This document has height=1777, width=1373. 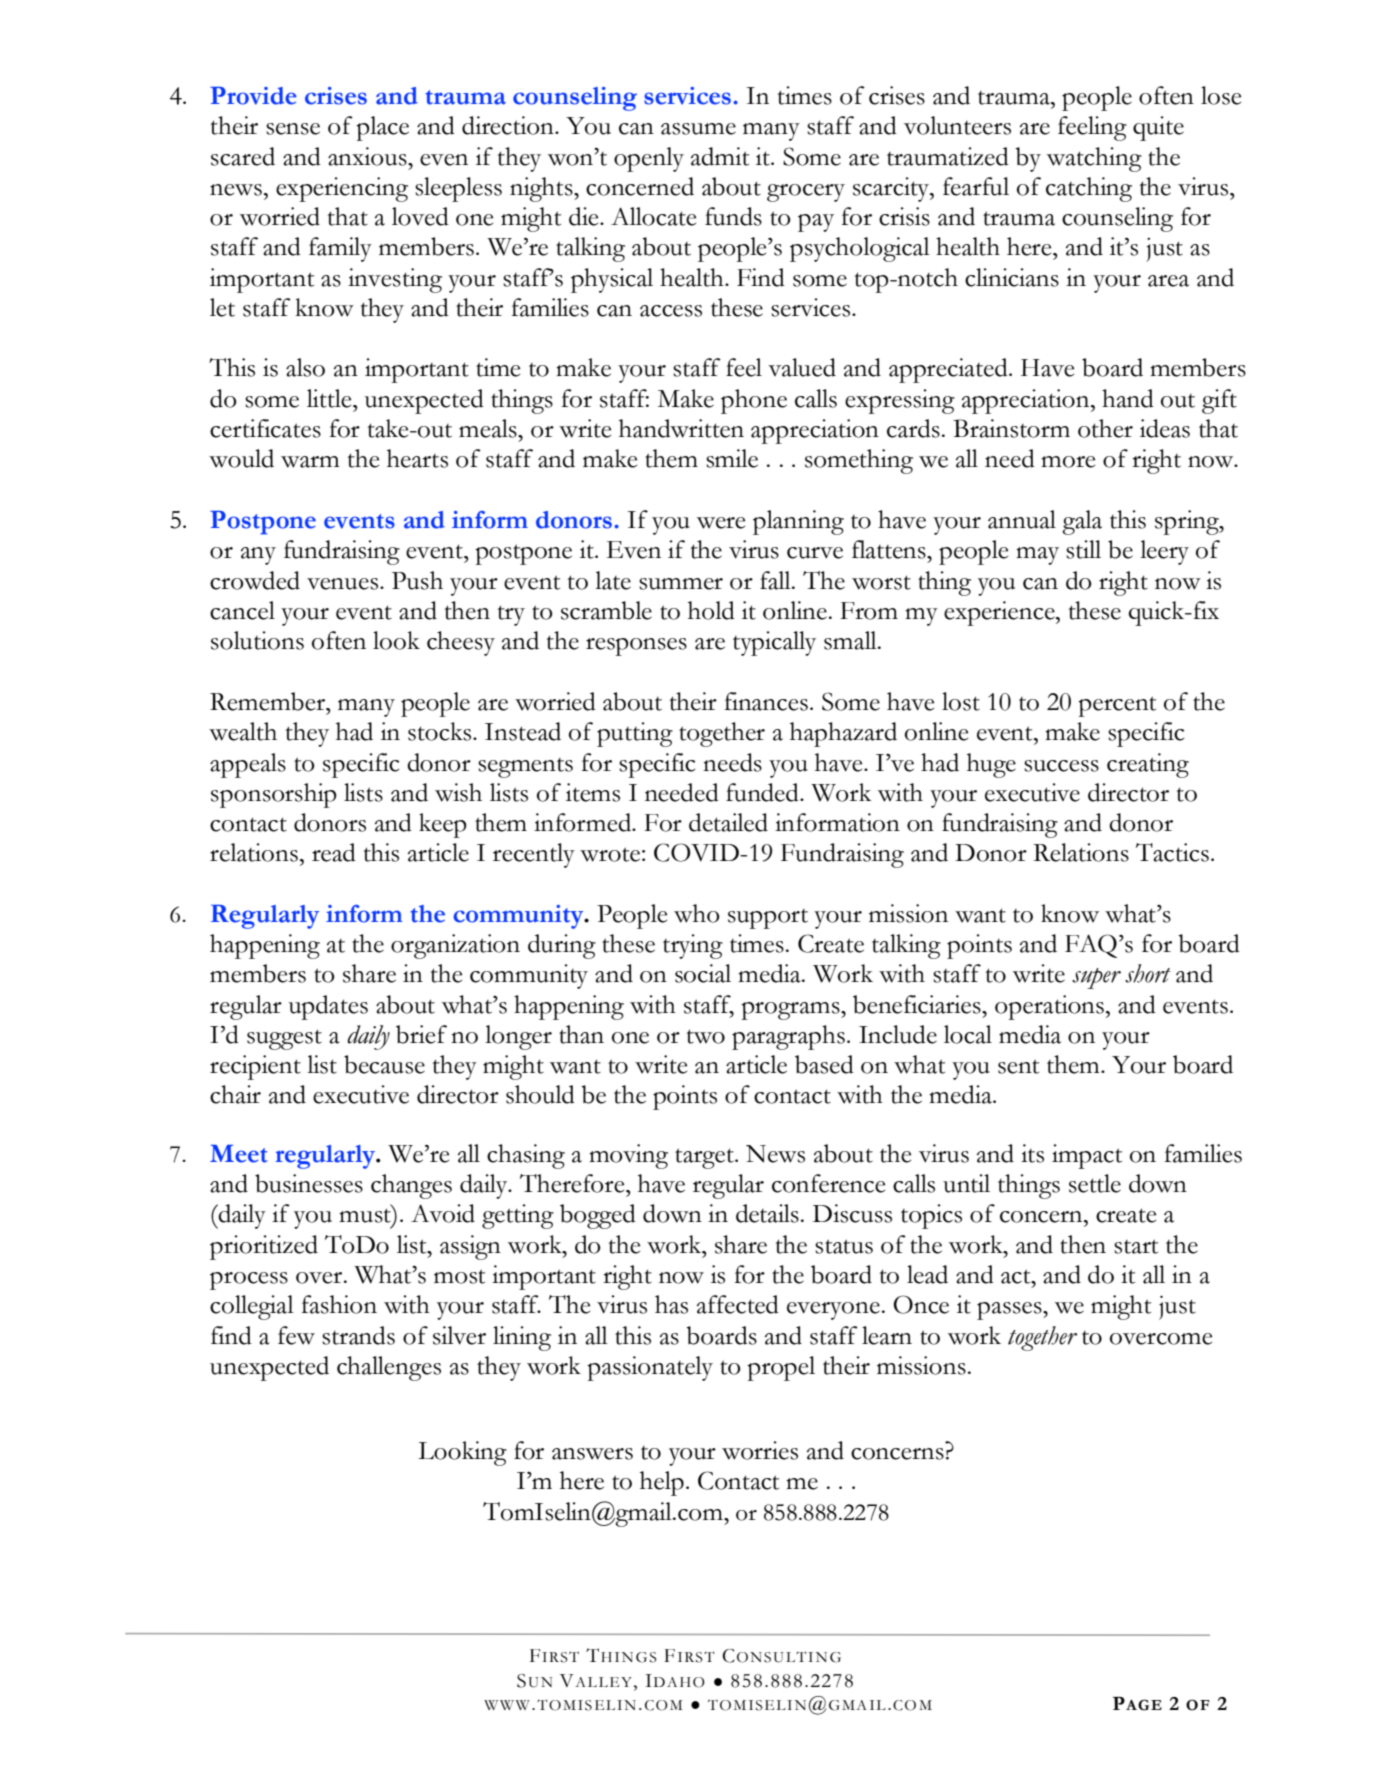 I want to click on watching, so click(x=1094, y=159).
